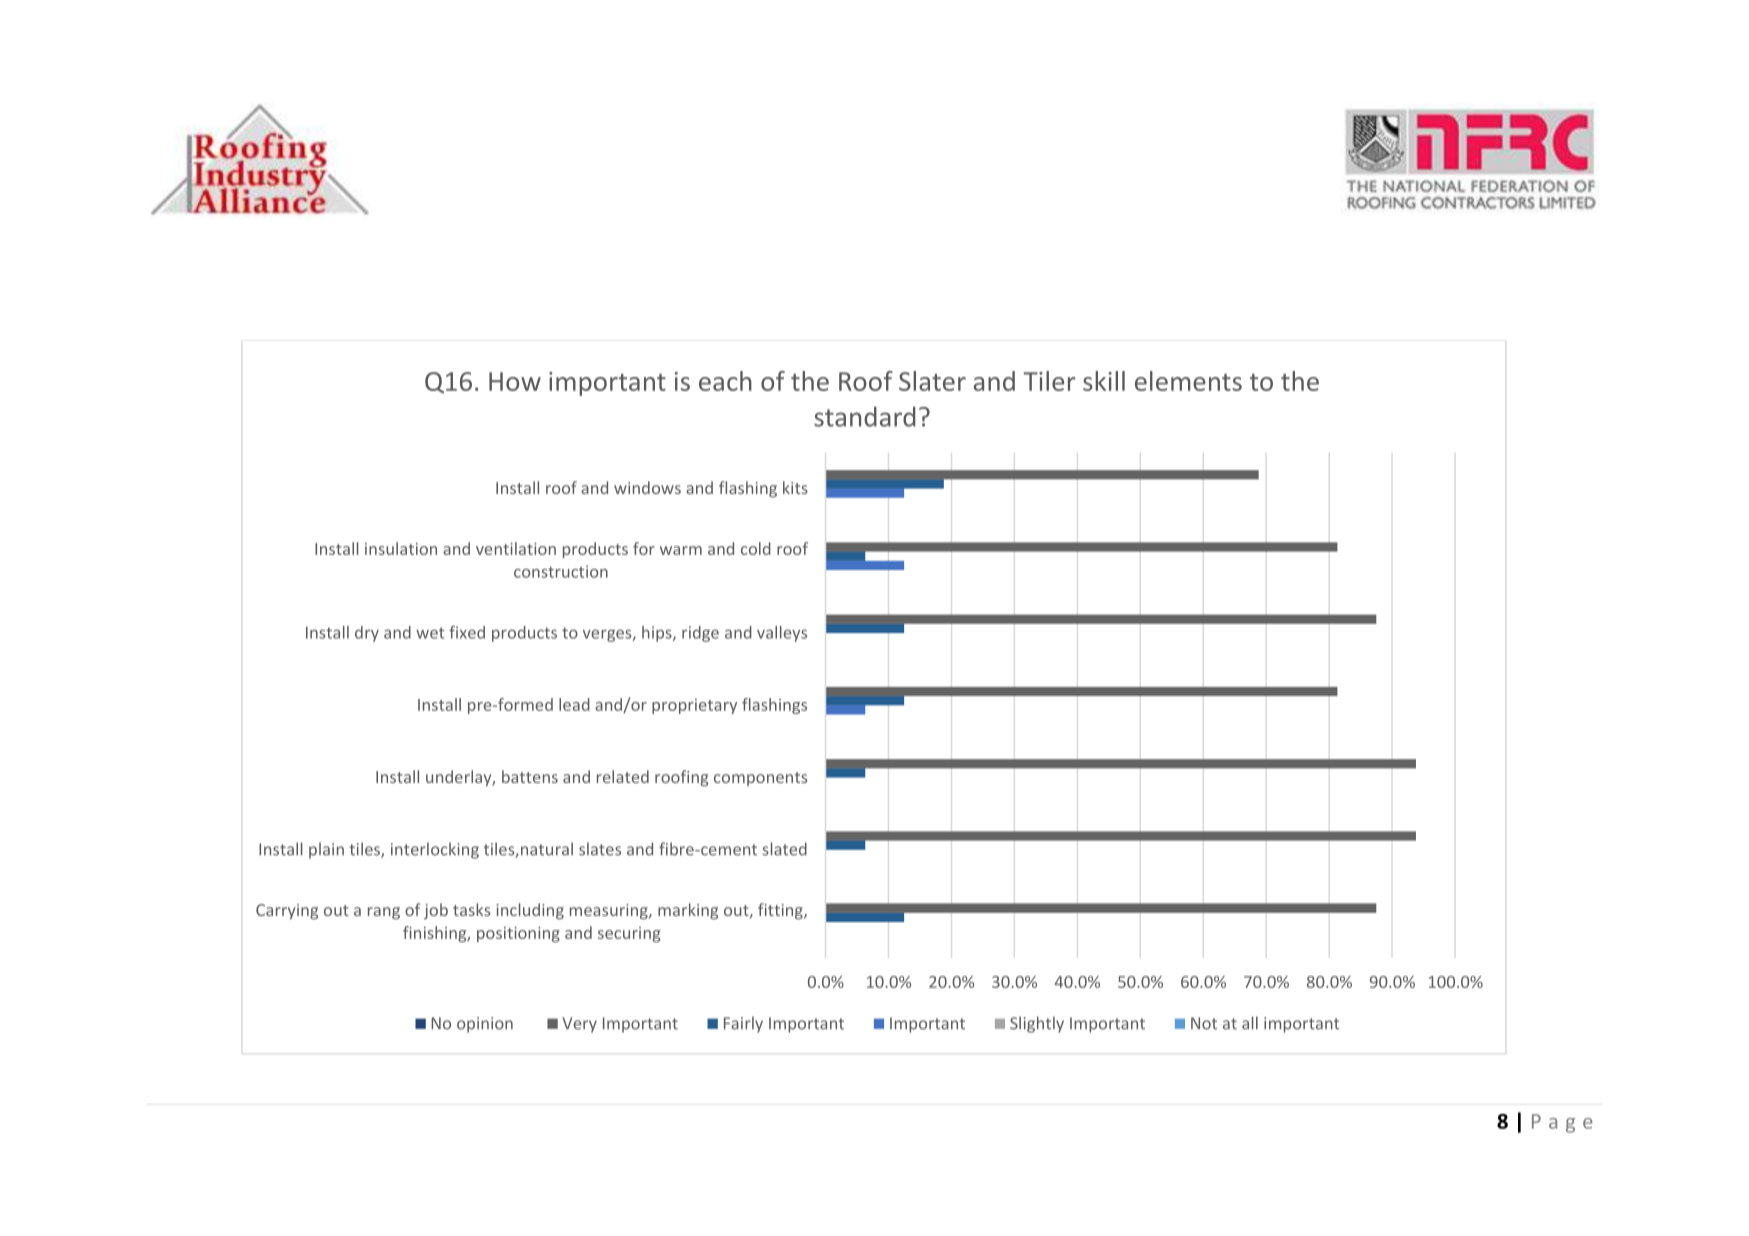 Image resolution: width=1749 pixels, height=1236 pixels. Describe the element at coordinates (1104, 381) in the screenshot. I see `skill` at that location.
